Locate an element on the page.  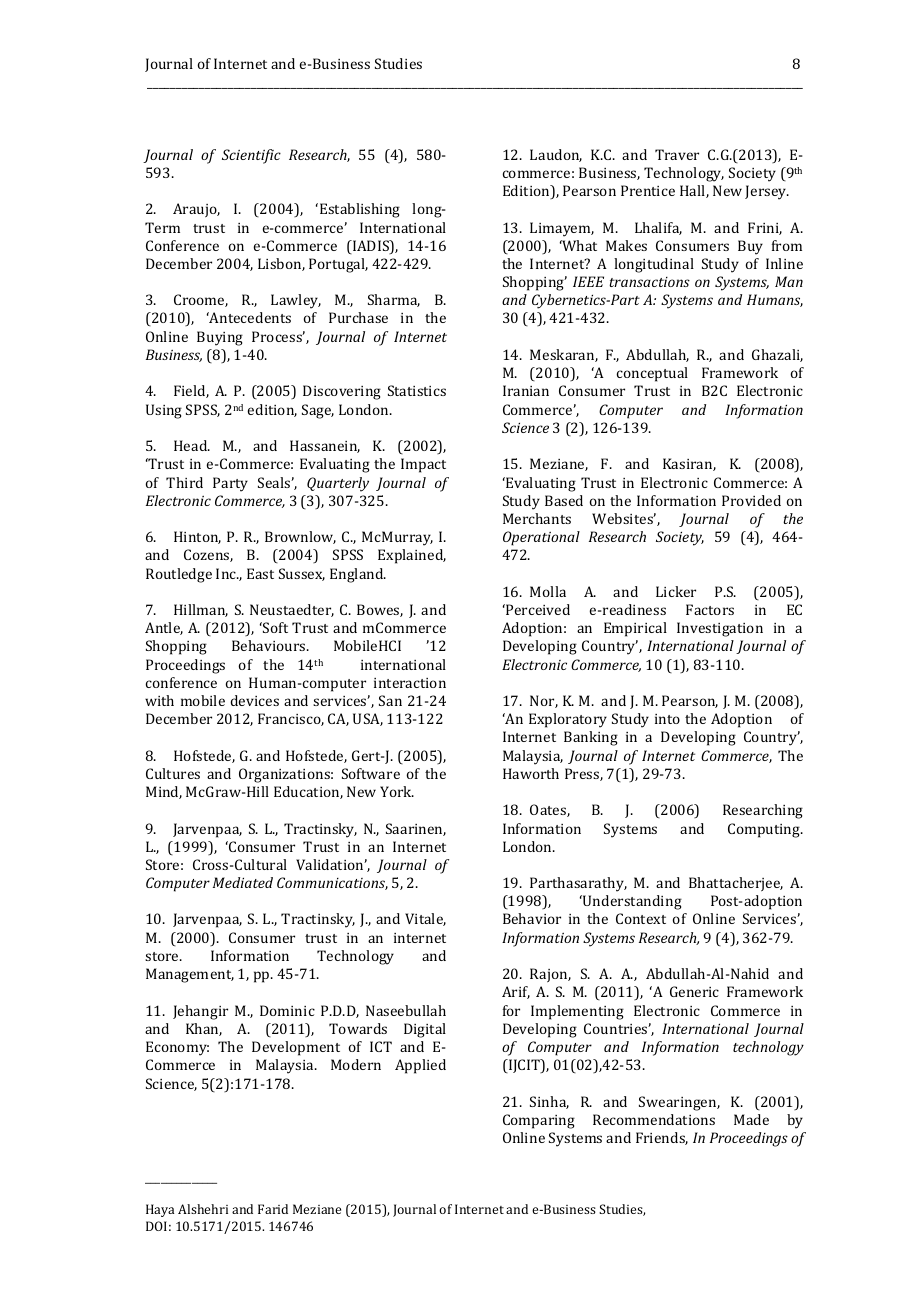
Establishing is located at coordinates (360, 210).
